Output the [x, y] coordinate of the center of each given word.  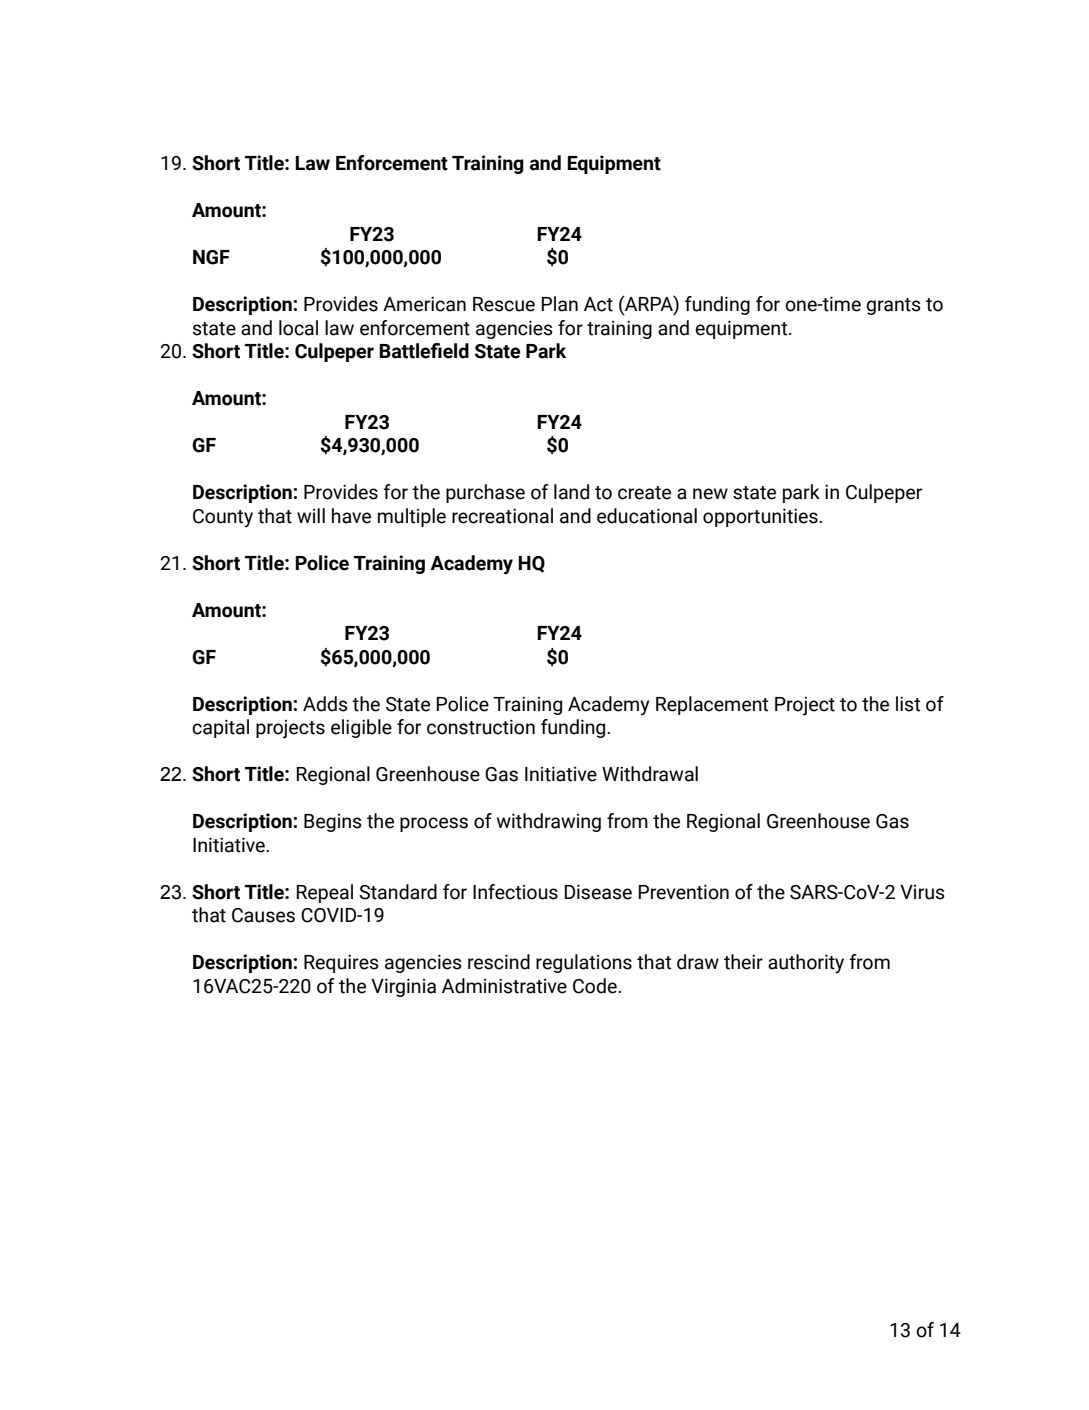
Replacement [712, 705]
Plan [560, 304]
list [908, 704]
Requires [341, 963]
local [298, 328]
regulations [584, 963]
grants [894, 306]
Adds [325, 704]
